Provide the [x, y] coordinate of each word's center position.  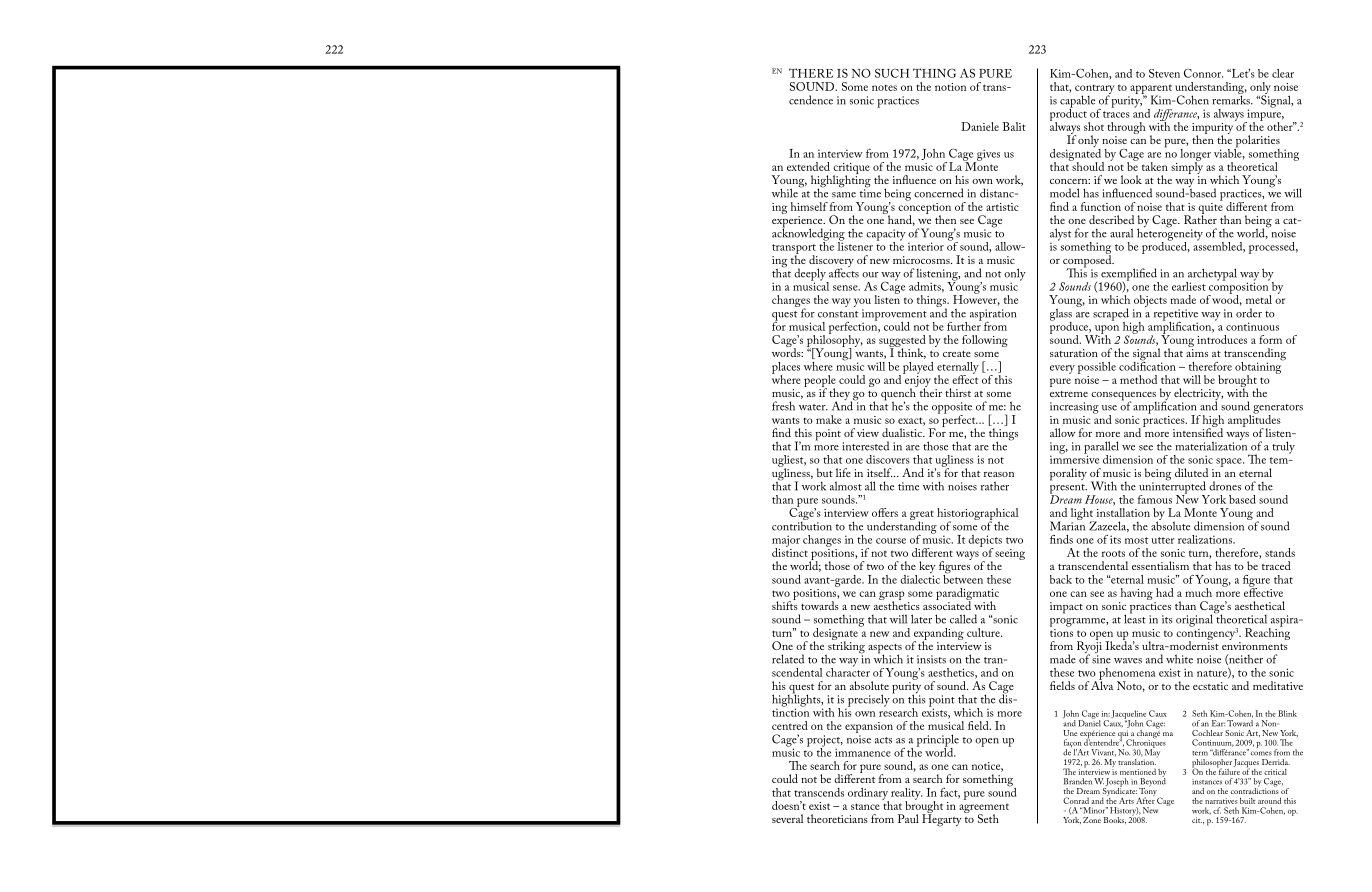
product [1069, 114]
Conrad [1076, 800]
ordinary [868, 795]
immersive [1074, 458]
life [843, 472]
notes [884, 87]
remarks [1232, 99]
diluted [1191, 472]
